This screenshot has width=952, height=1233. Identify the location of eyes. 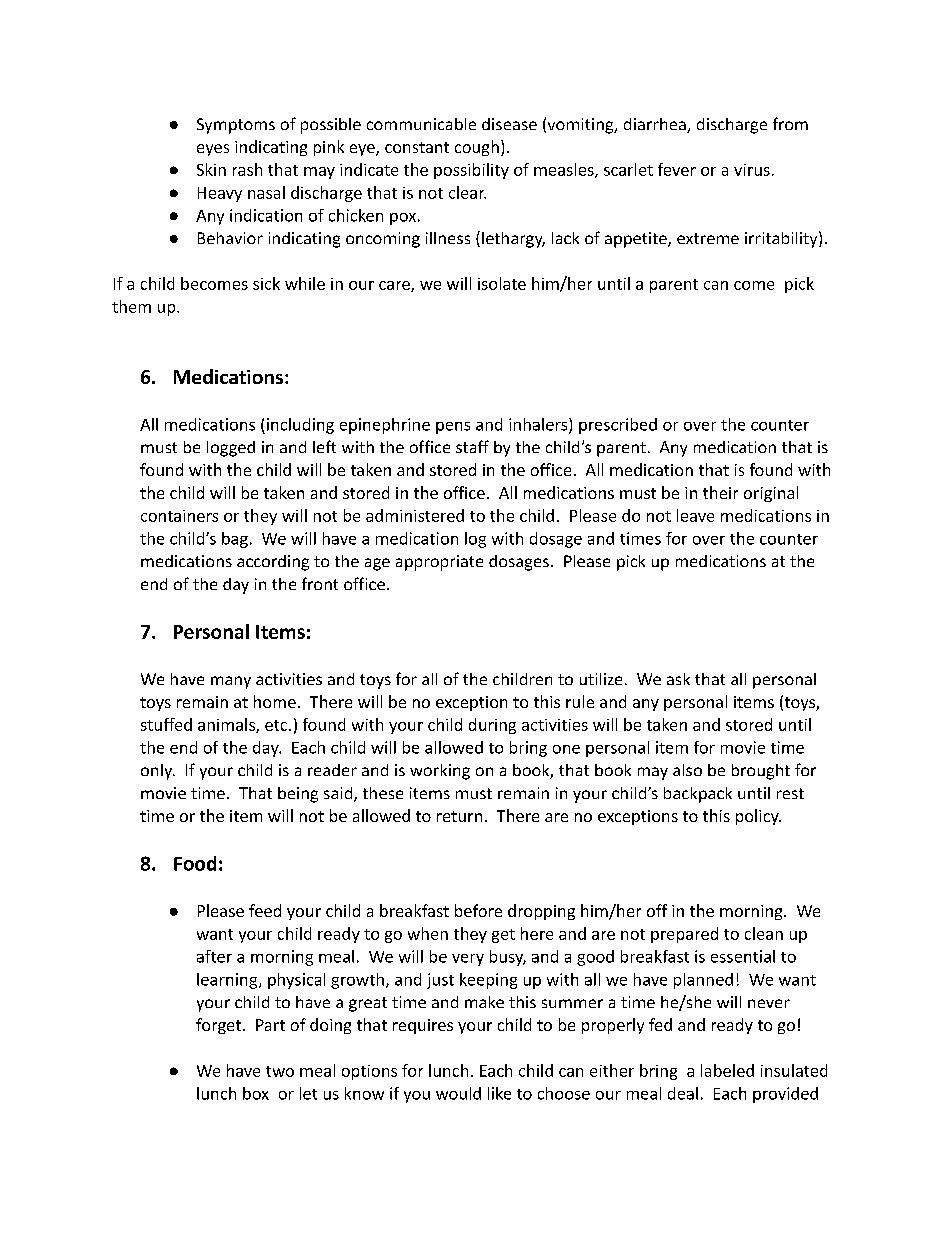
(213, 150).
